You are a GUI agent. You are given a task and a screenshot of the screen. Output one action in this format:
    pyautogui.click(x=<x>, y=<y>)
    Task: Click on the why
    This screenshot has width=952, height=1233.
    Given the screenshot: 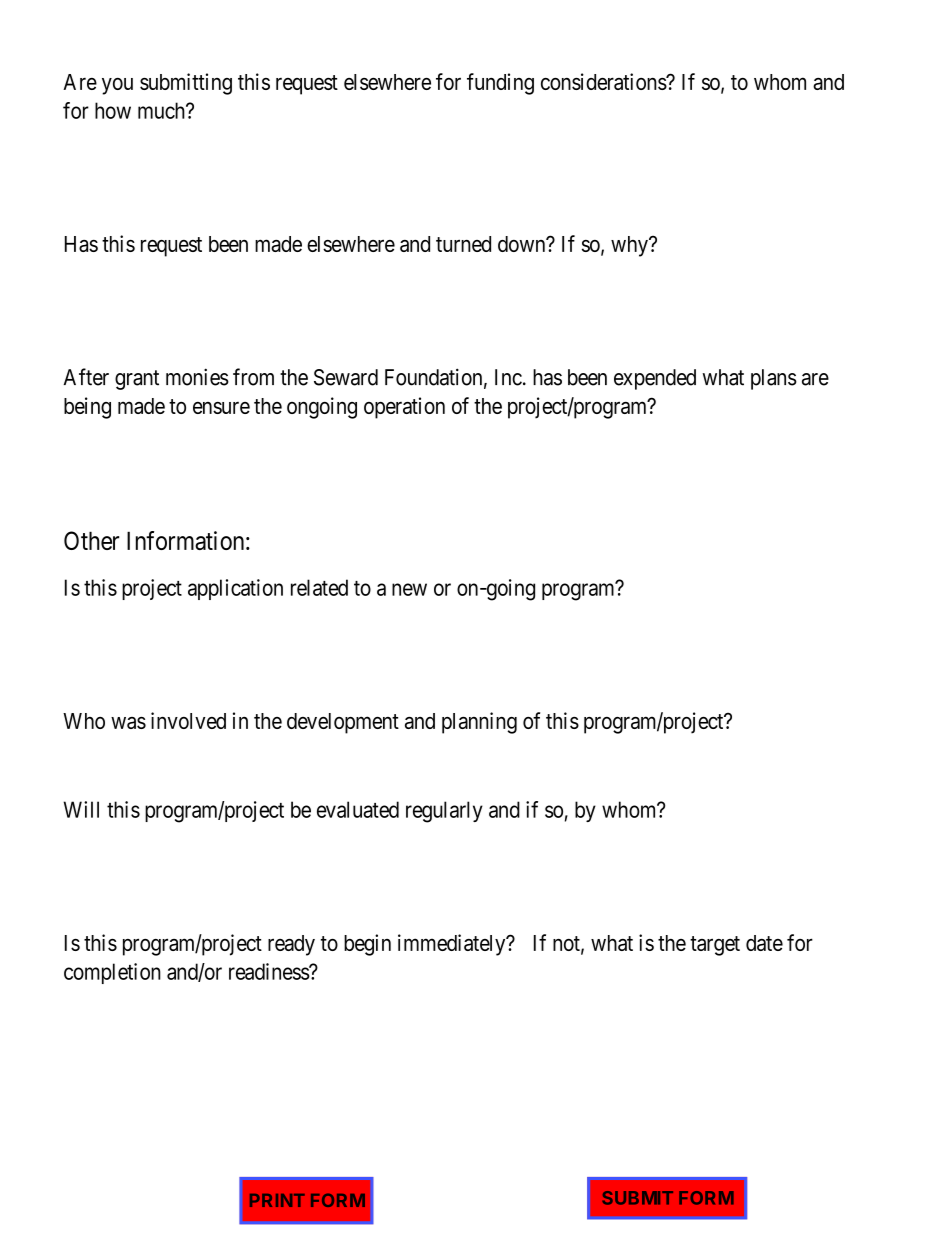 What is the action you would take?
    pyautogui.click(x=630, y=246)
